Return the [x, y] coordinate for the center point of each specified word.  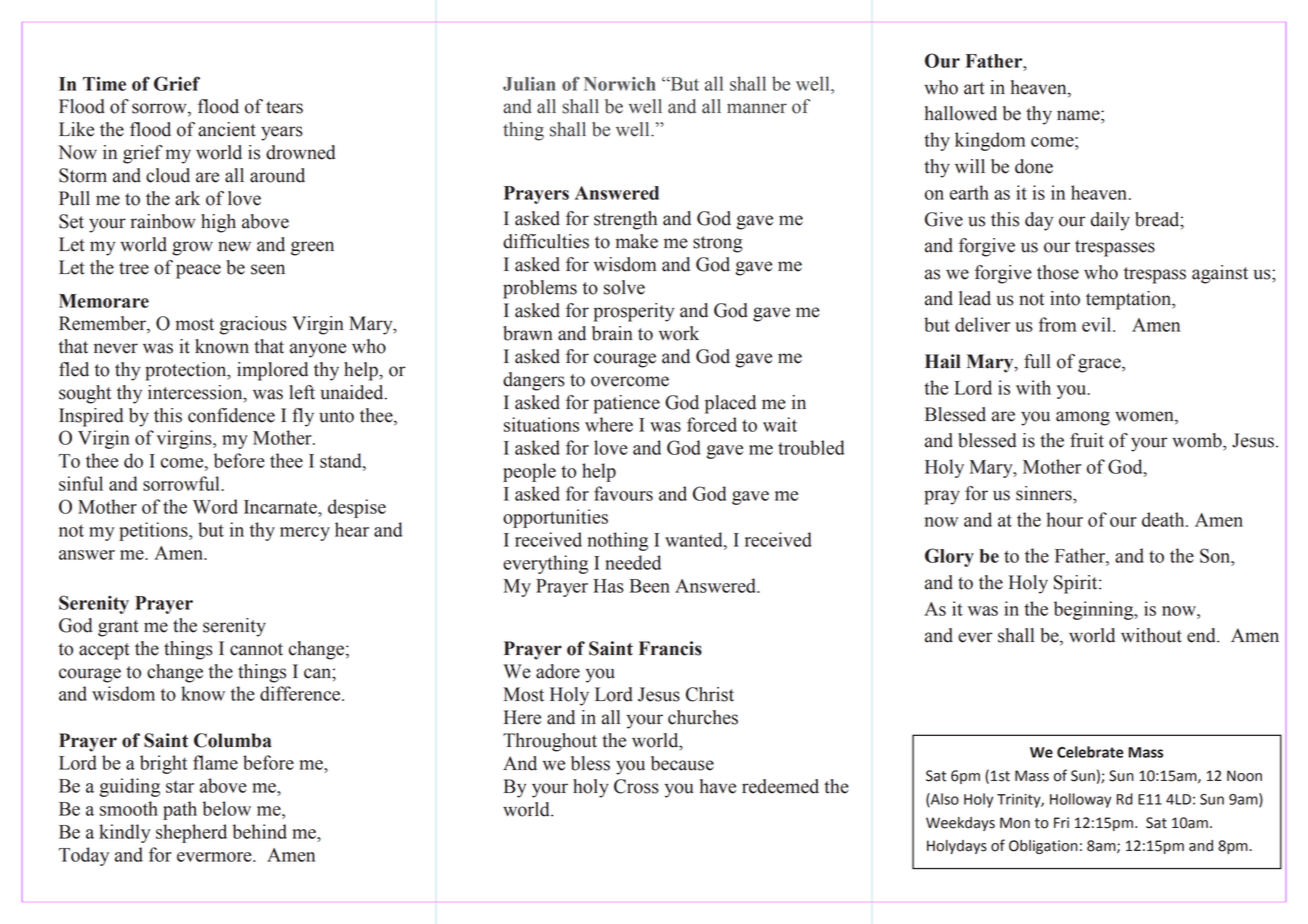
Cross [636, 786]
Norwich [620, 84]
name [1079, 115]
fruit [1087, 440]
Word [215, 506]
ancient [227, 129]
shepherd [191, 833]
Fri [1061, 822]
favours [623, 493]
